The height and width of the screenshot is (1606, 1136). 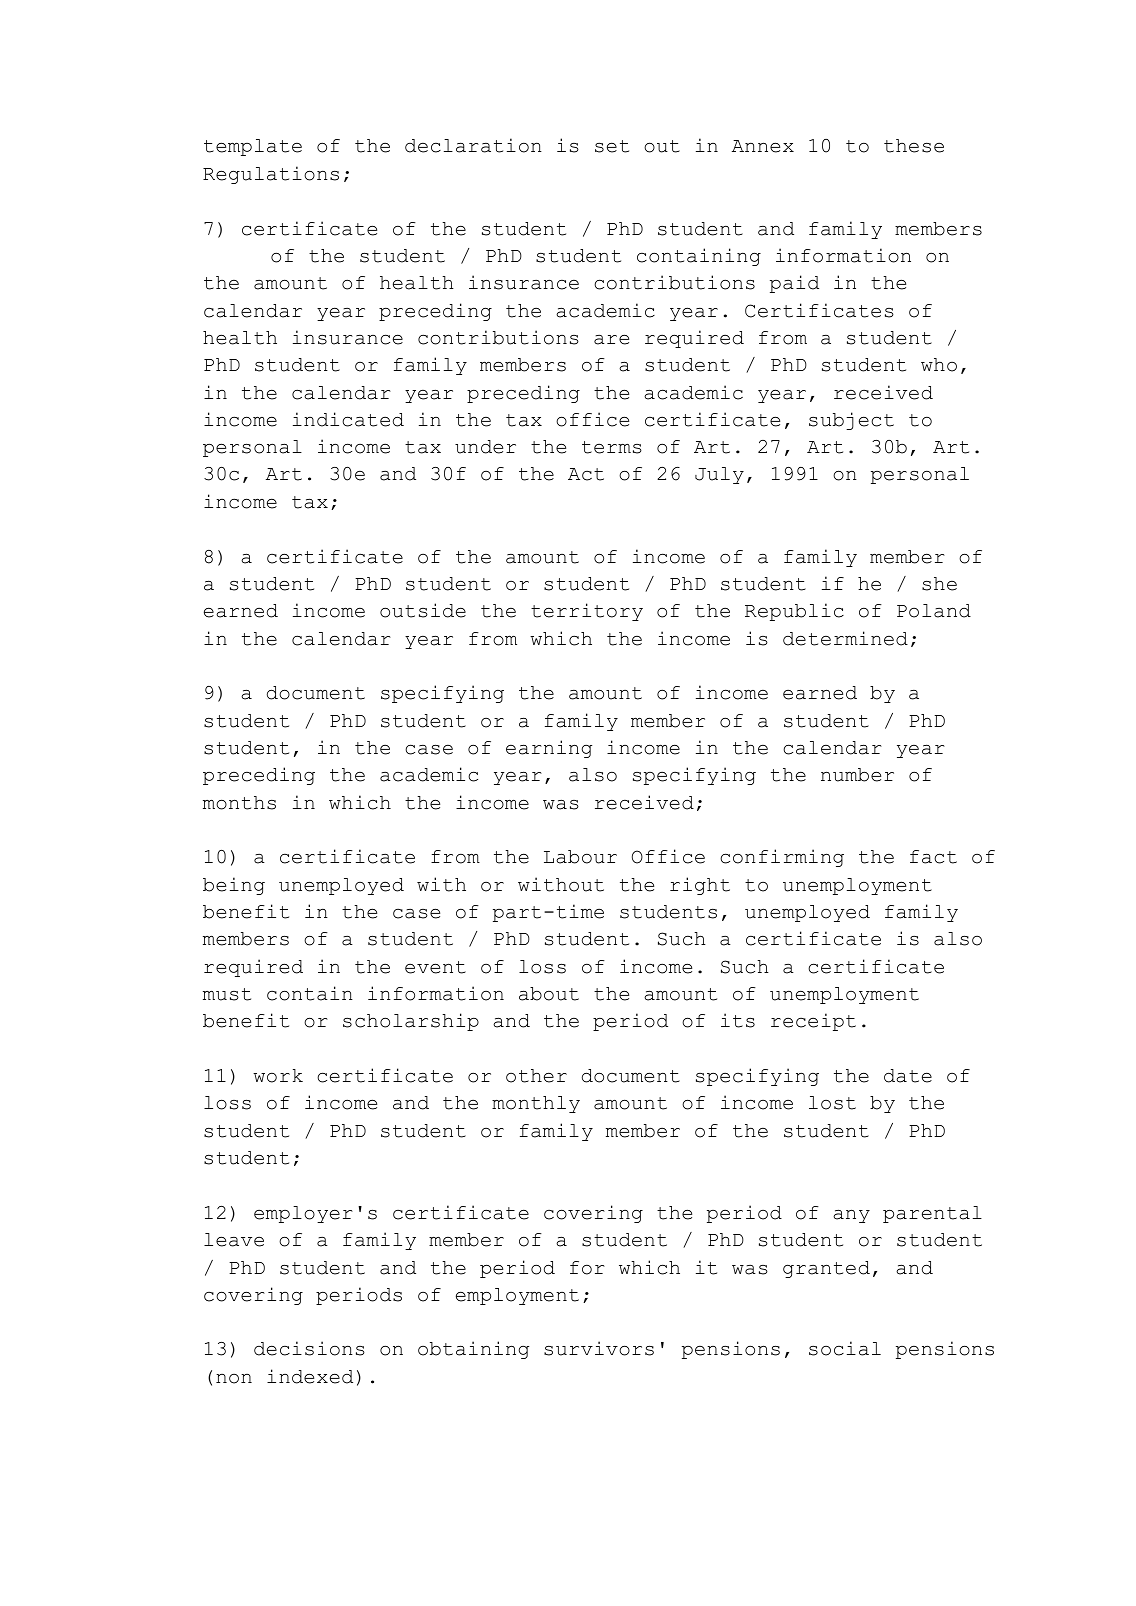 What do you see at coordinates (309, 1348) in the screenshot?
I see `decisions` at bounding box center [309, 1348].
